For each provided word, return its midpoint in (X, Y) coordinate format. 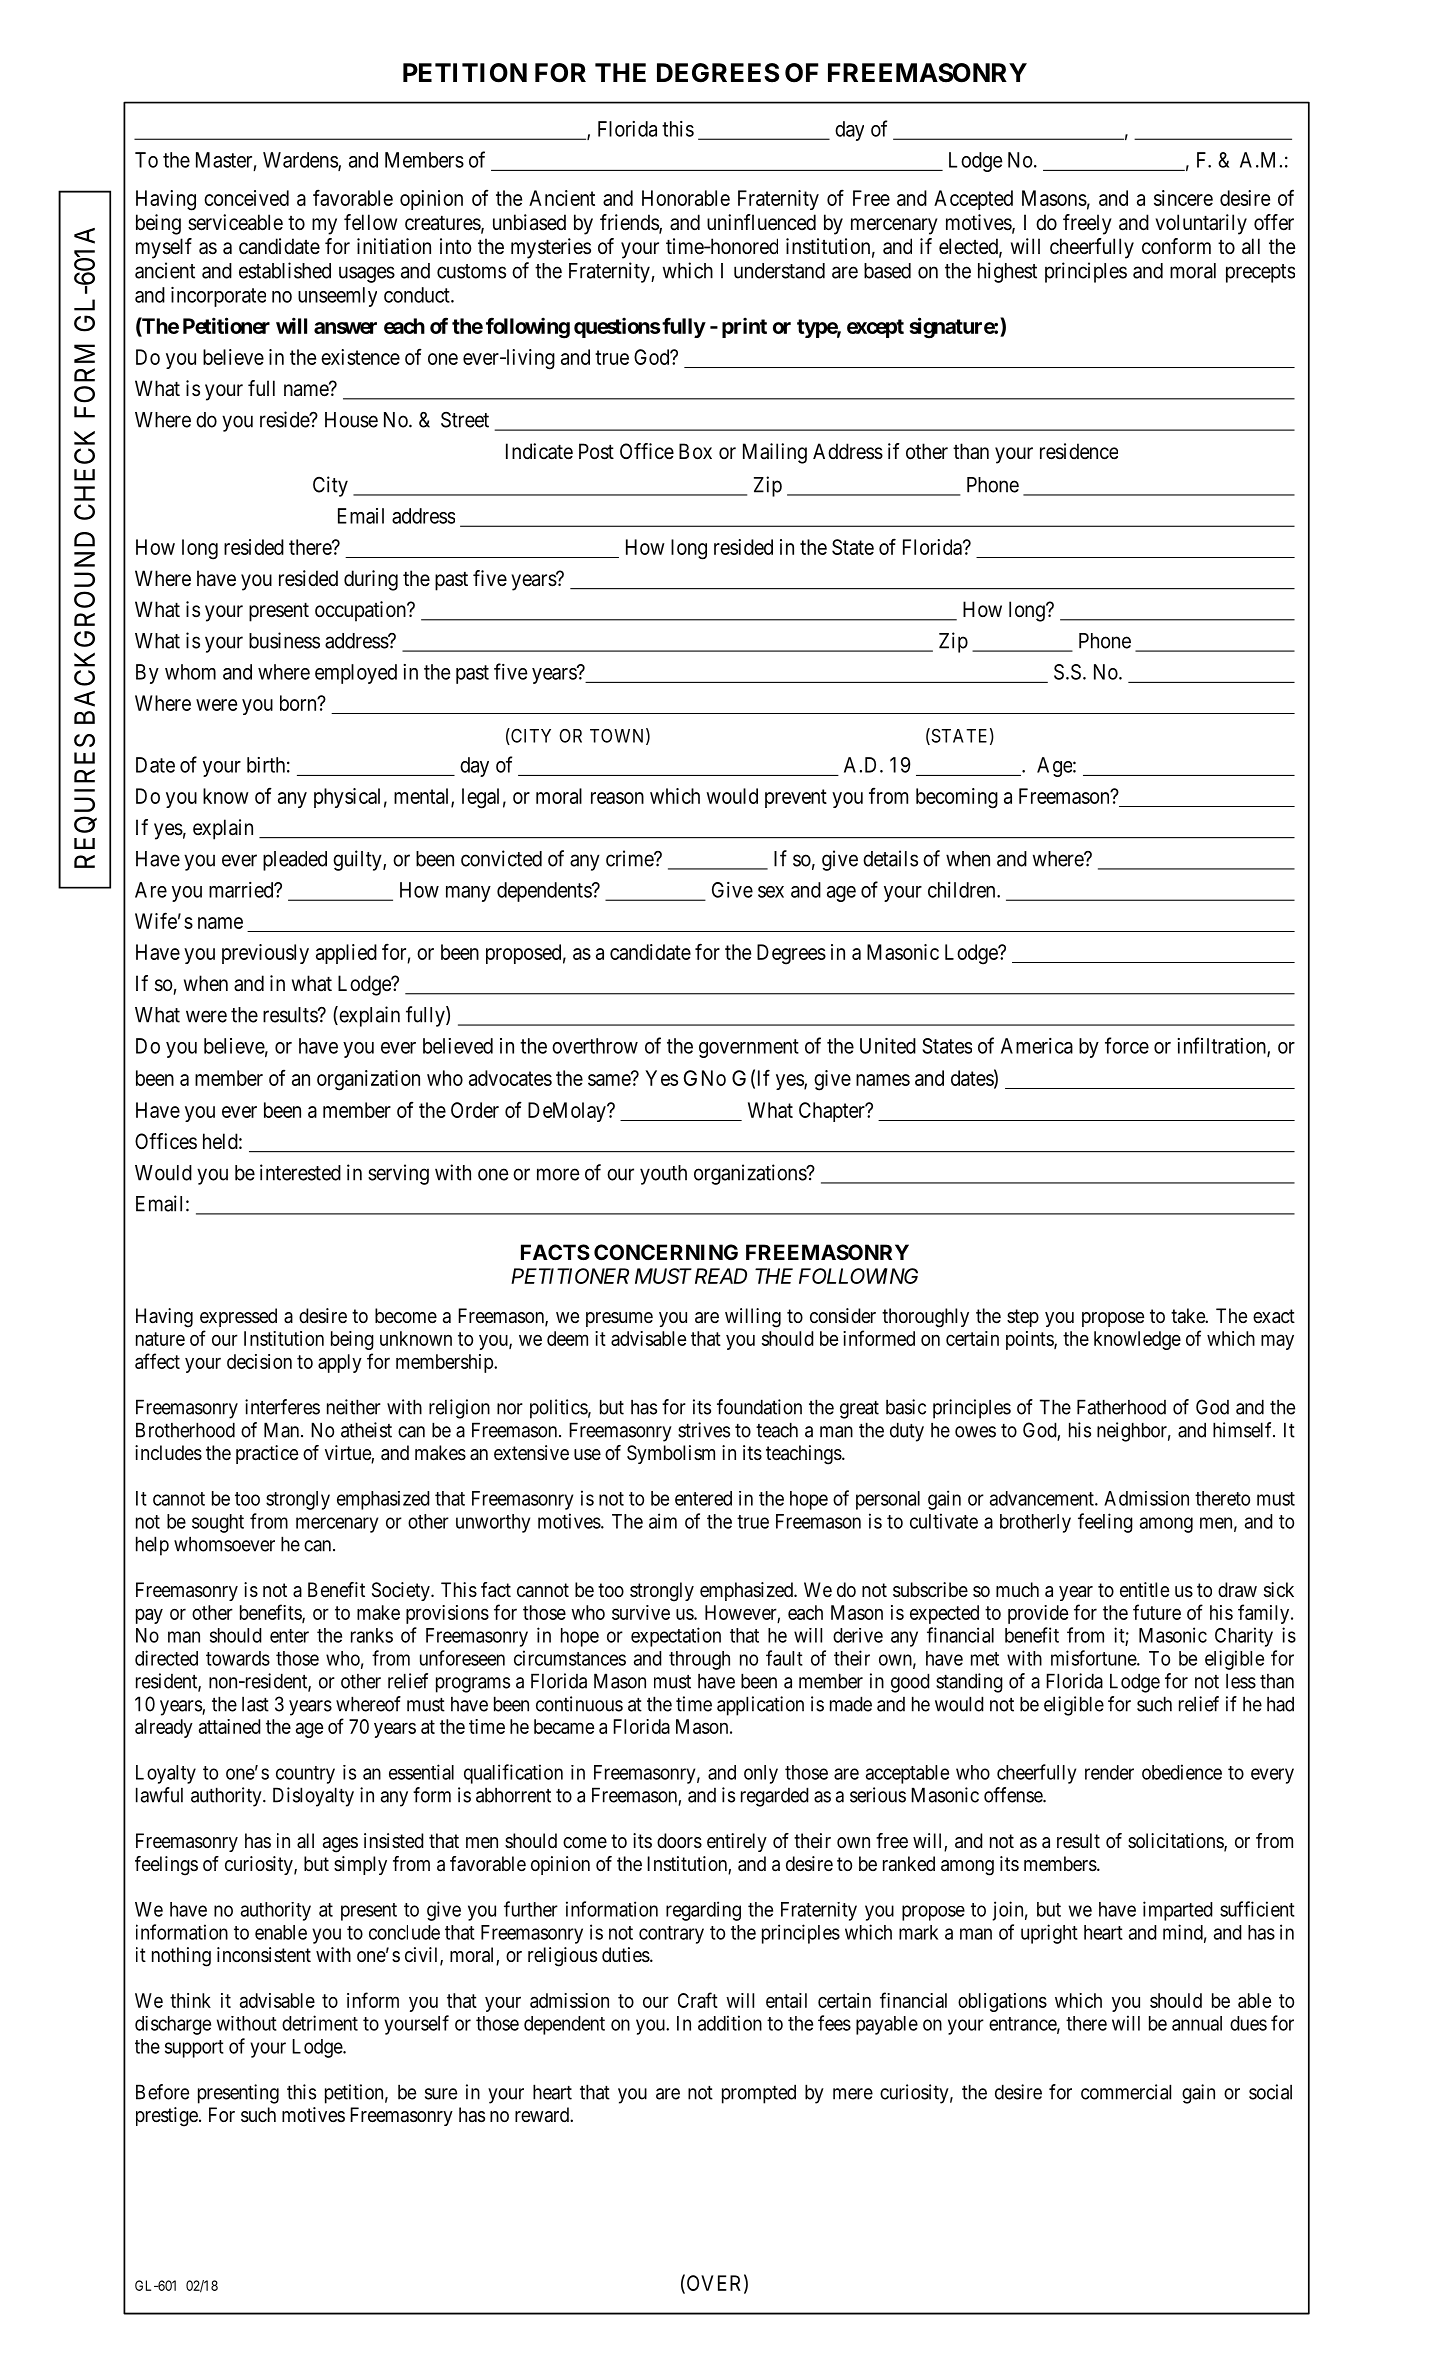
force (1127, 1045)
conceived (246, 198)
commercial (1126, 2092)
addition (730, 2023)
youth (663, 1175)
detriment (320, 2023)
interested (300, 1172)
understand (779, 271)
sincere (1183, 198)
